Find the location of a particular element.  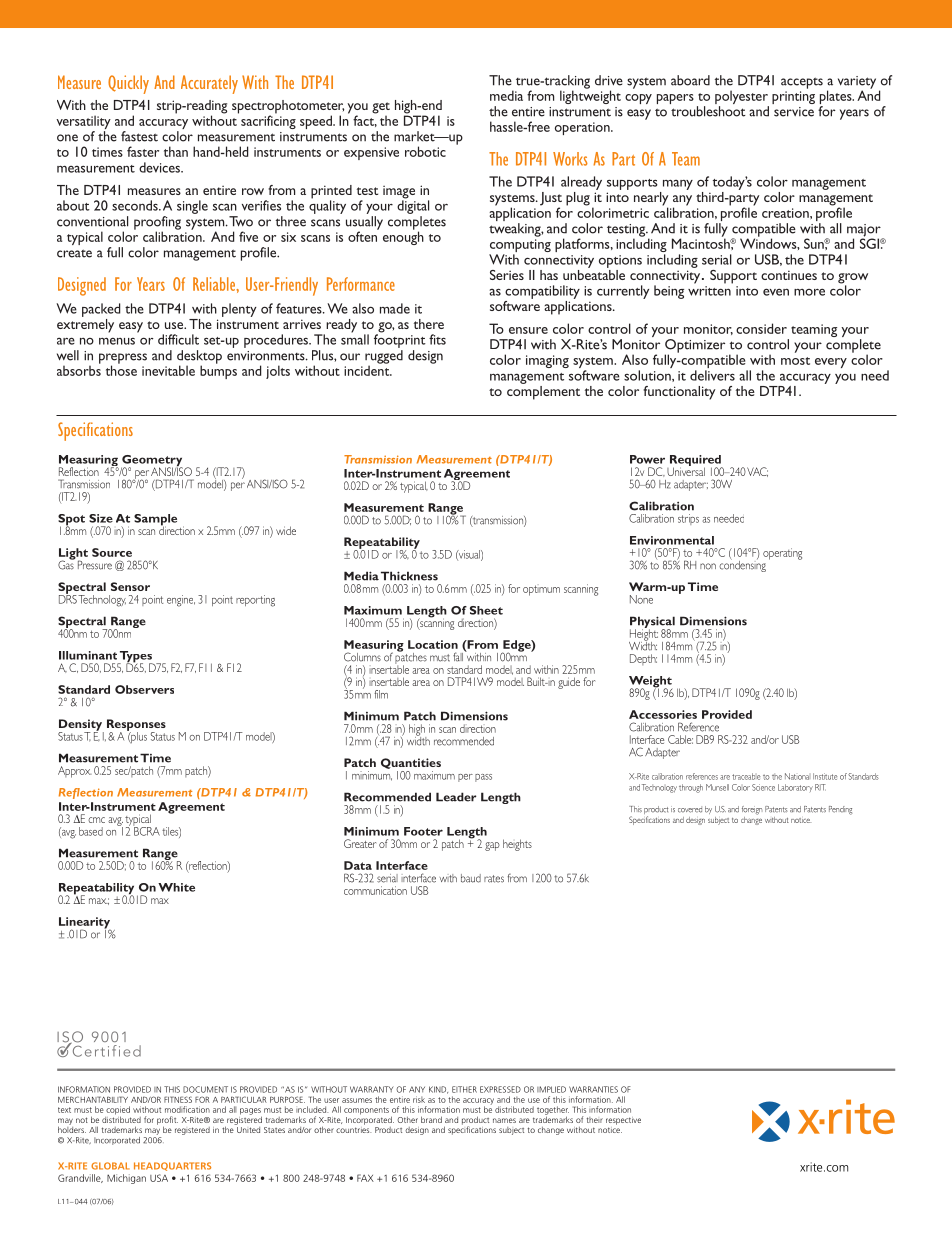

engine is located at coordinates (181, 601).
